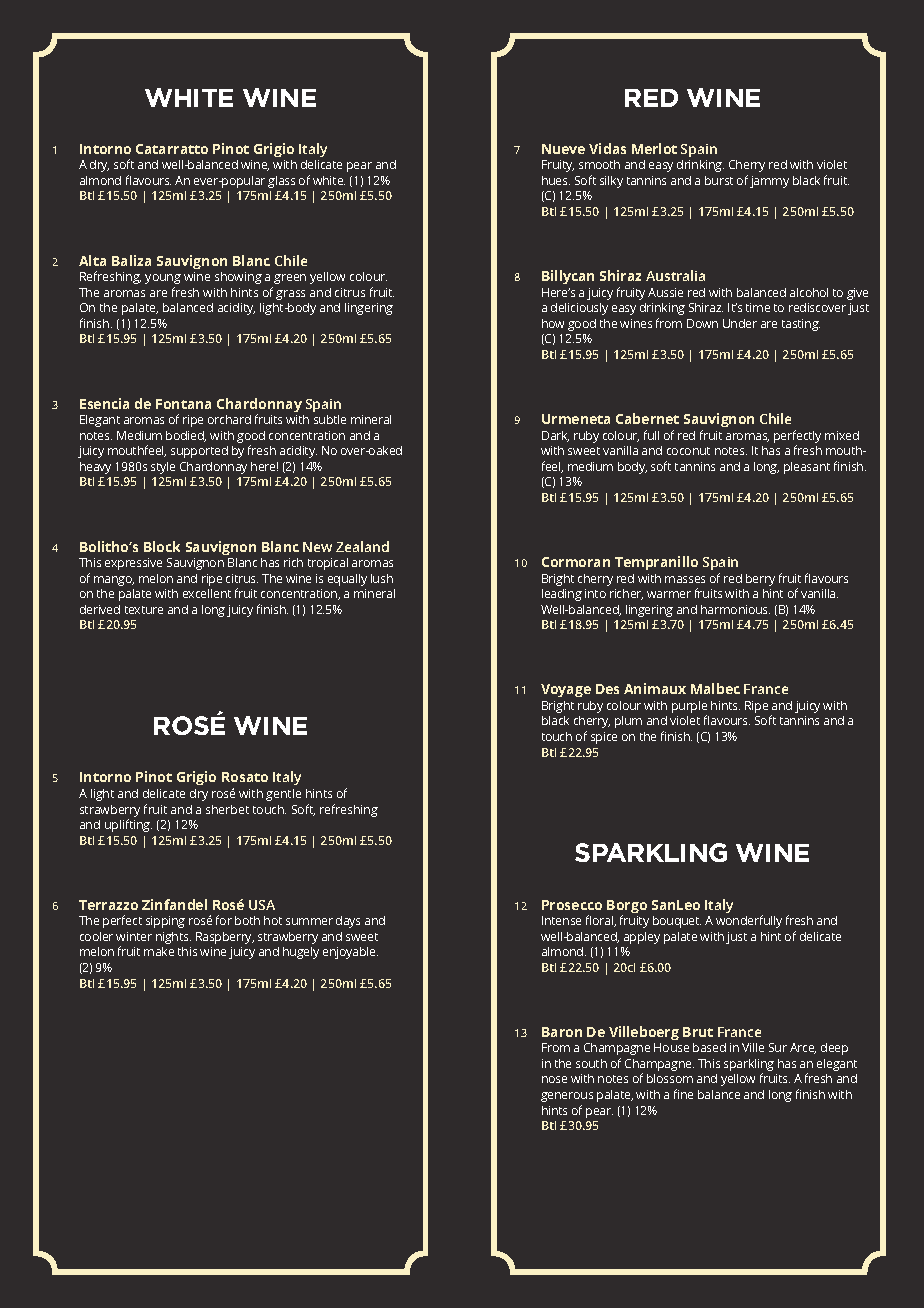 The width and height of the page is (924, 1308). Describe the element at coordinates (556, 180) in the page. I see `hues` at that location.
